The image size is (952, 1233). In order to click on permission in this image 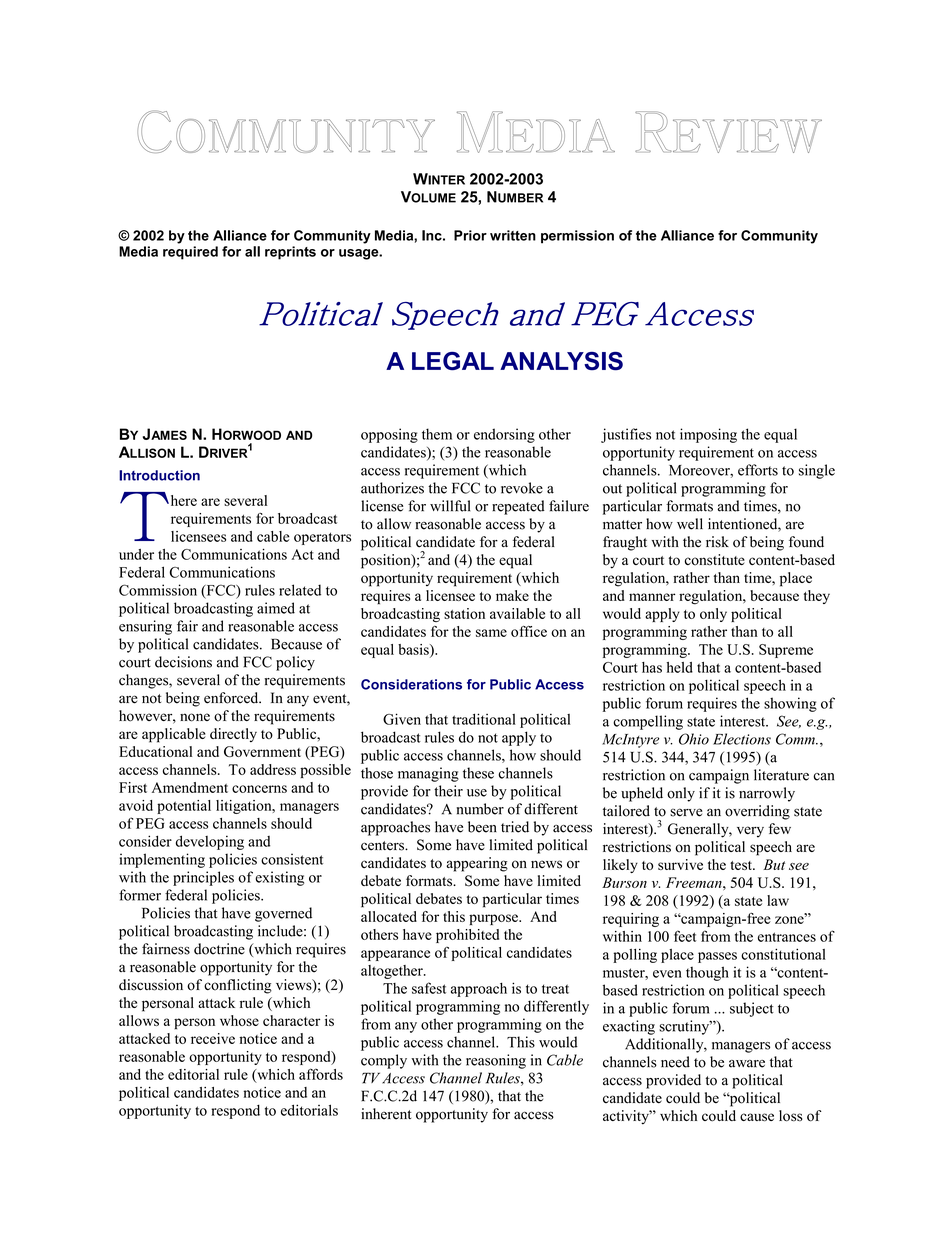, I will do `click(577, 237)`.
